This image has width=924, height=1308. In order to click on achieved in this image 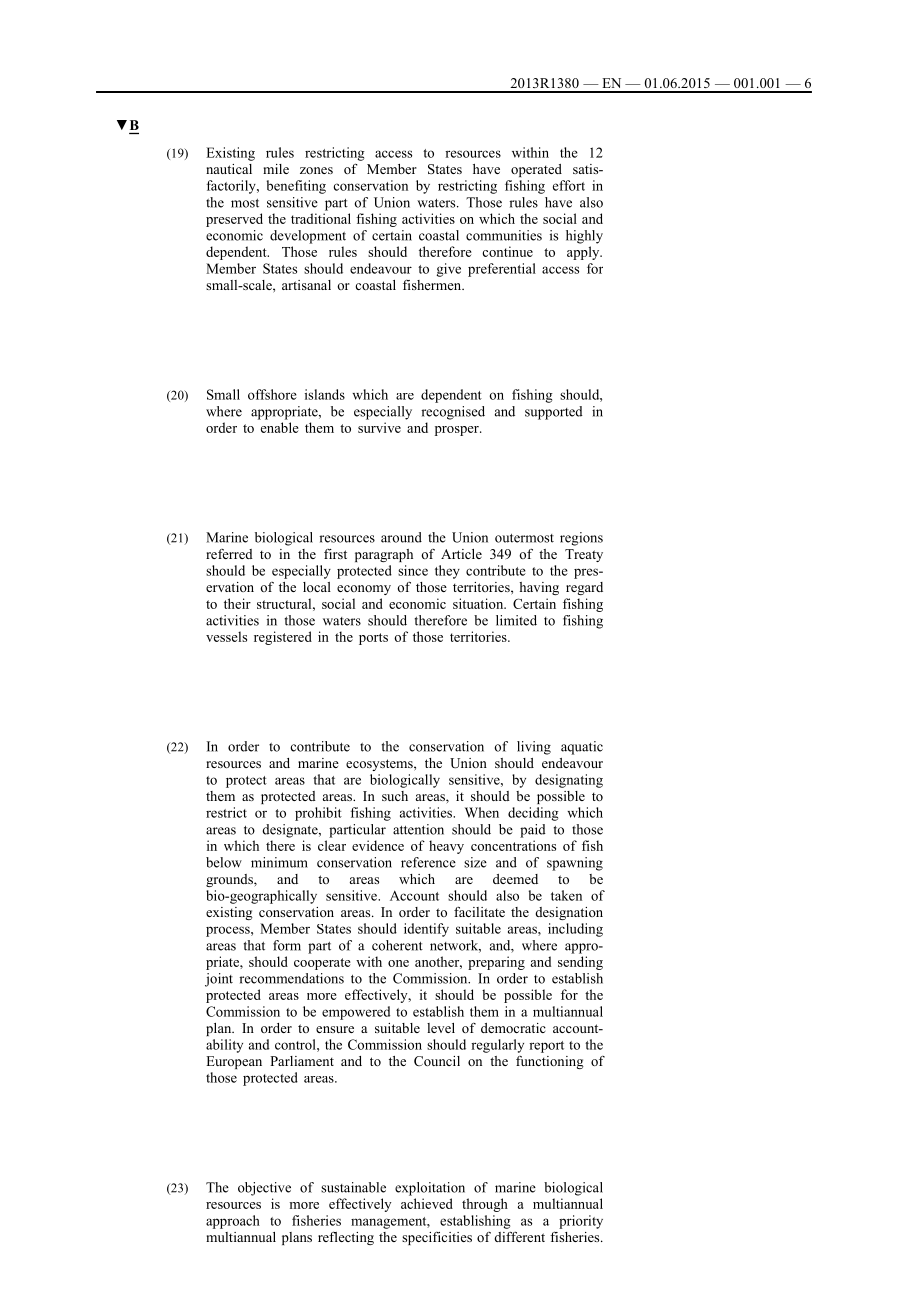, I will do `click(427, 1203)`.
